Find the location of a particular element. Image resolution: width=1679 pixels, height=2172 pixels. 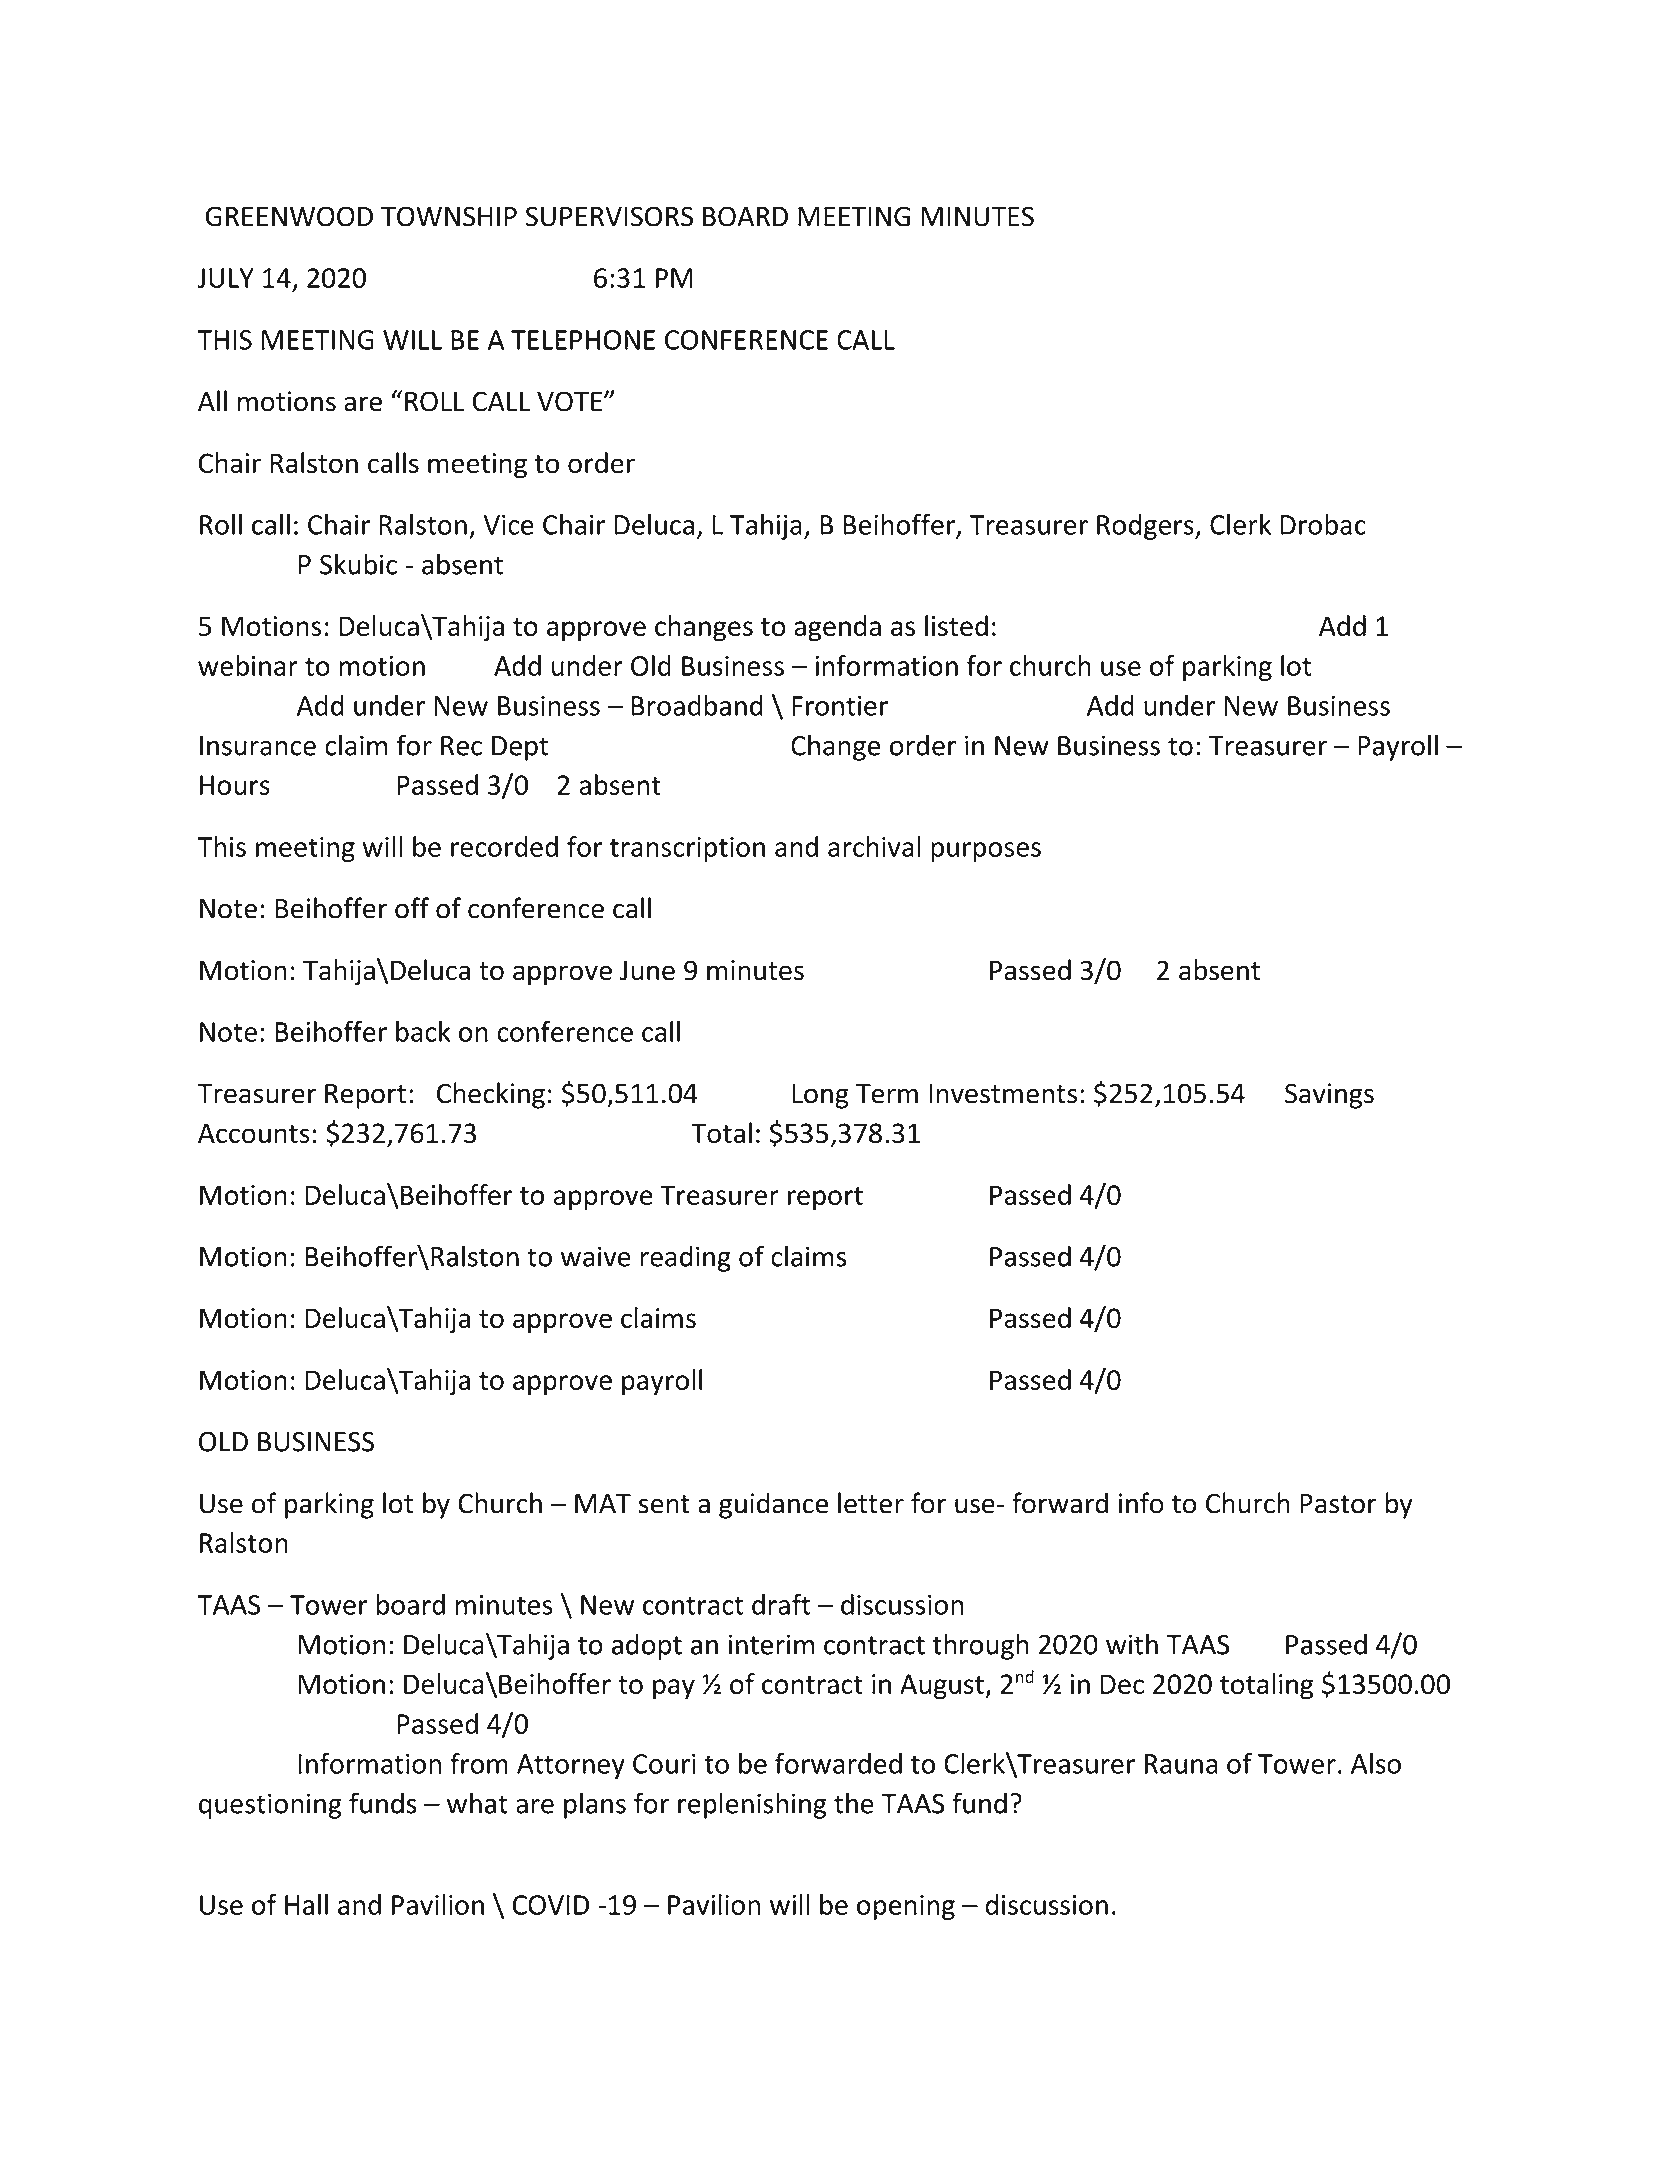

adopt is located at coordinates (647, 1646).
